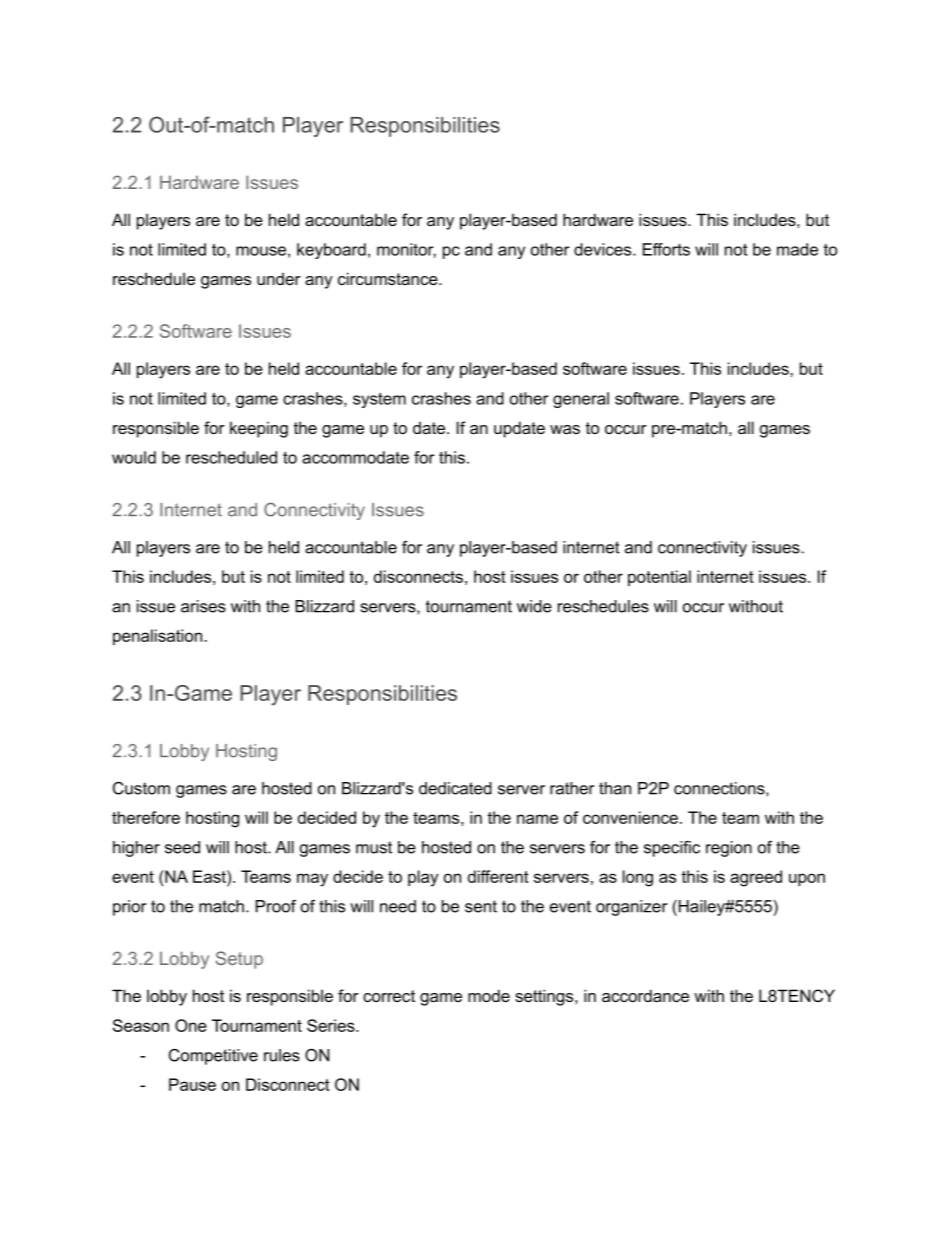  Describe the element at coordinates (659, 578) in the screenshot. I see `potential` at that location.
